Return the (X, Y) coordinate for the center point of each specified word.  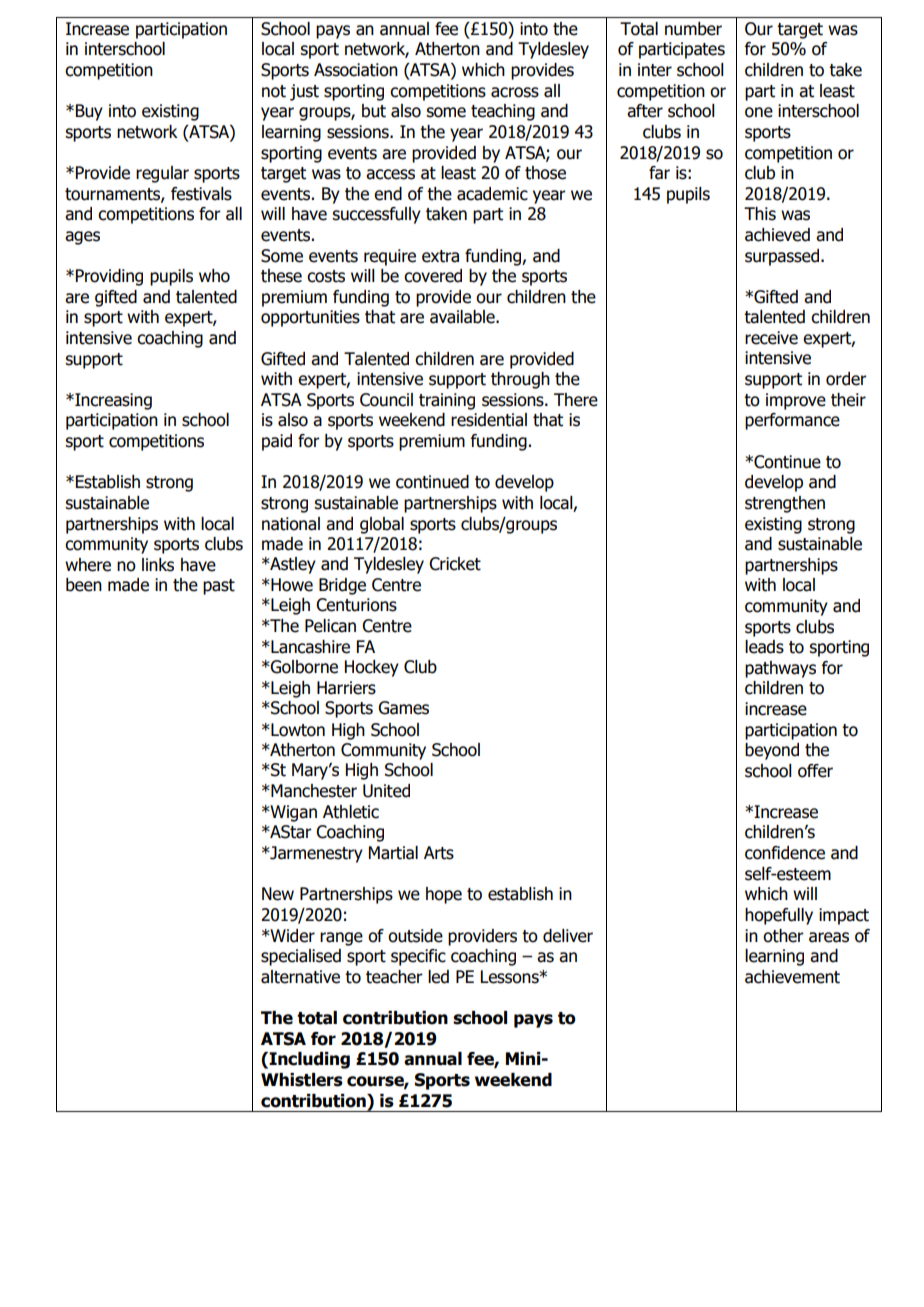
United (386, 791)
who (214, 276)
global (382, 525)
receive (771, 338)
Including (308, 1060)
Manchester (313, 791)
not (274, 91)
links (158, 565)
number (693, 29)
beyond (772, 751)
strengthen (785, 504)
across (515, 92)
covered (433, 276)
